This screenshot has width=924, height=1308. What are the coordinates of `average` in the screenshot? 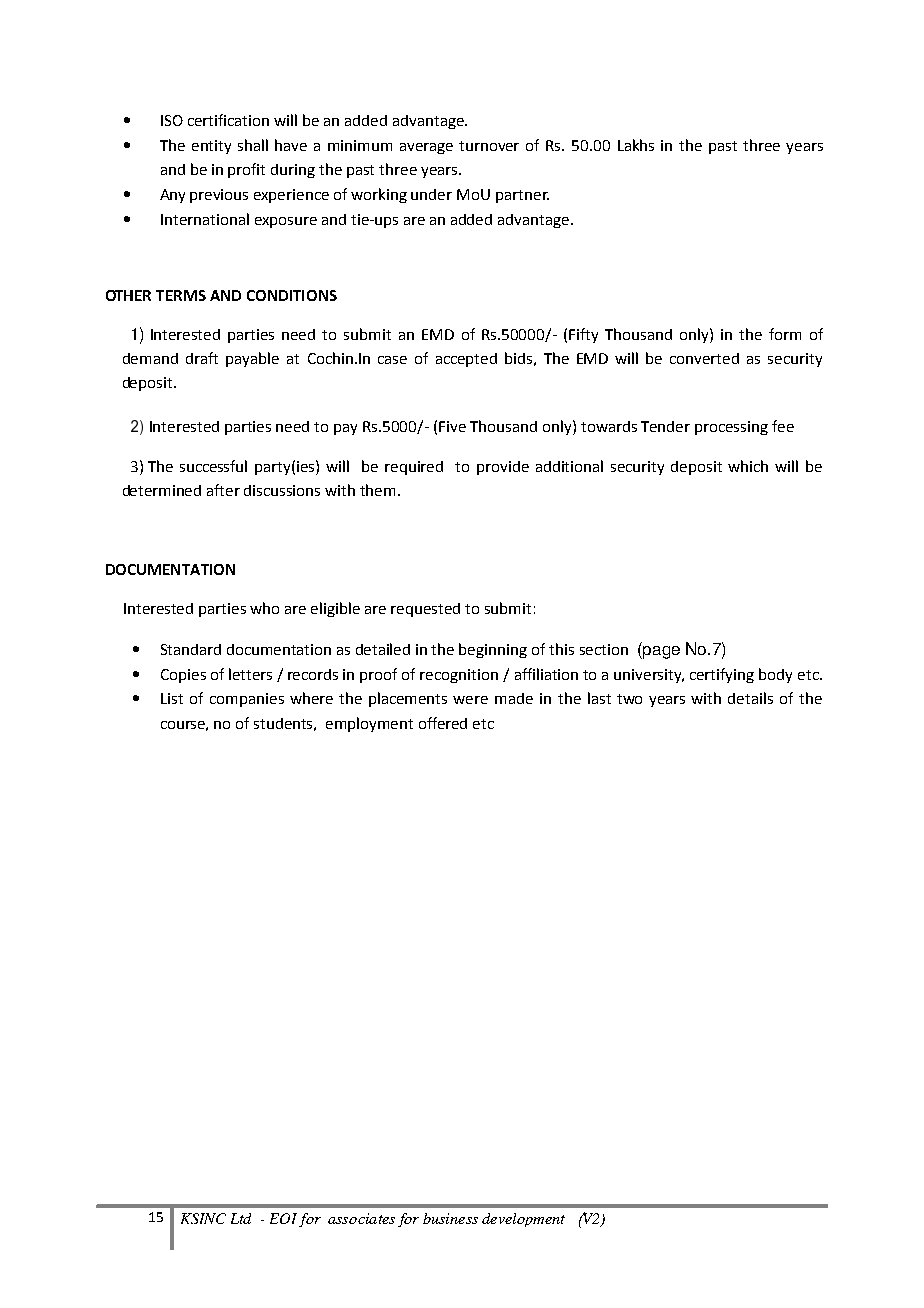 It's located at (426, 148).
